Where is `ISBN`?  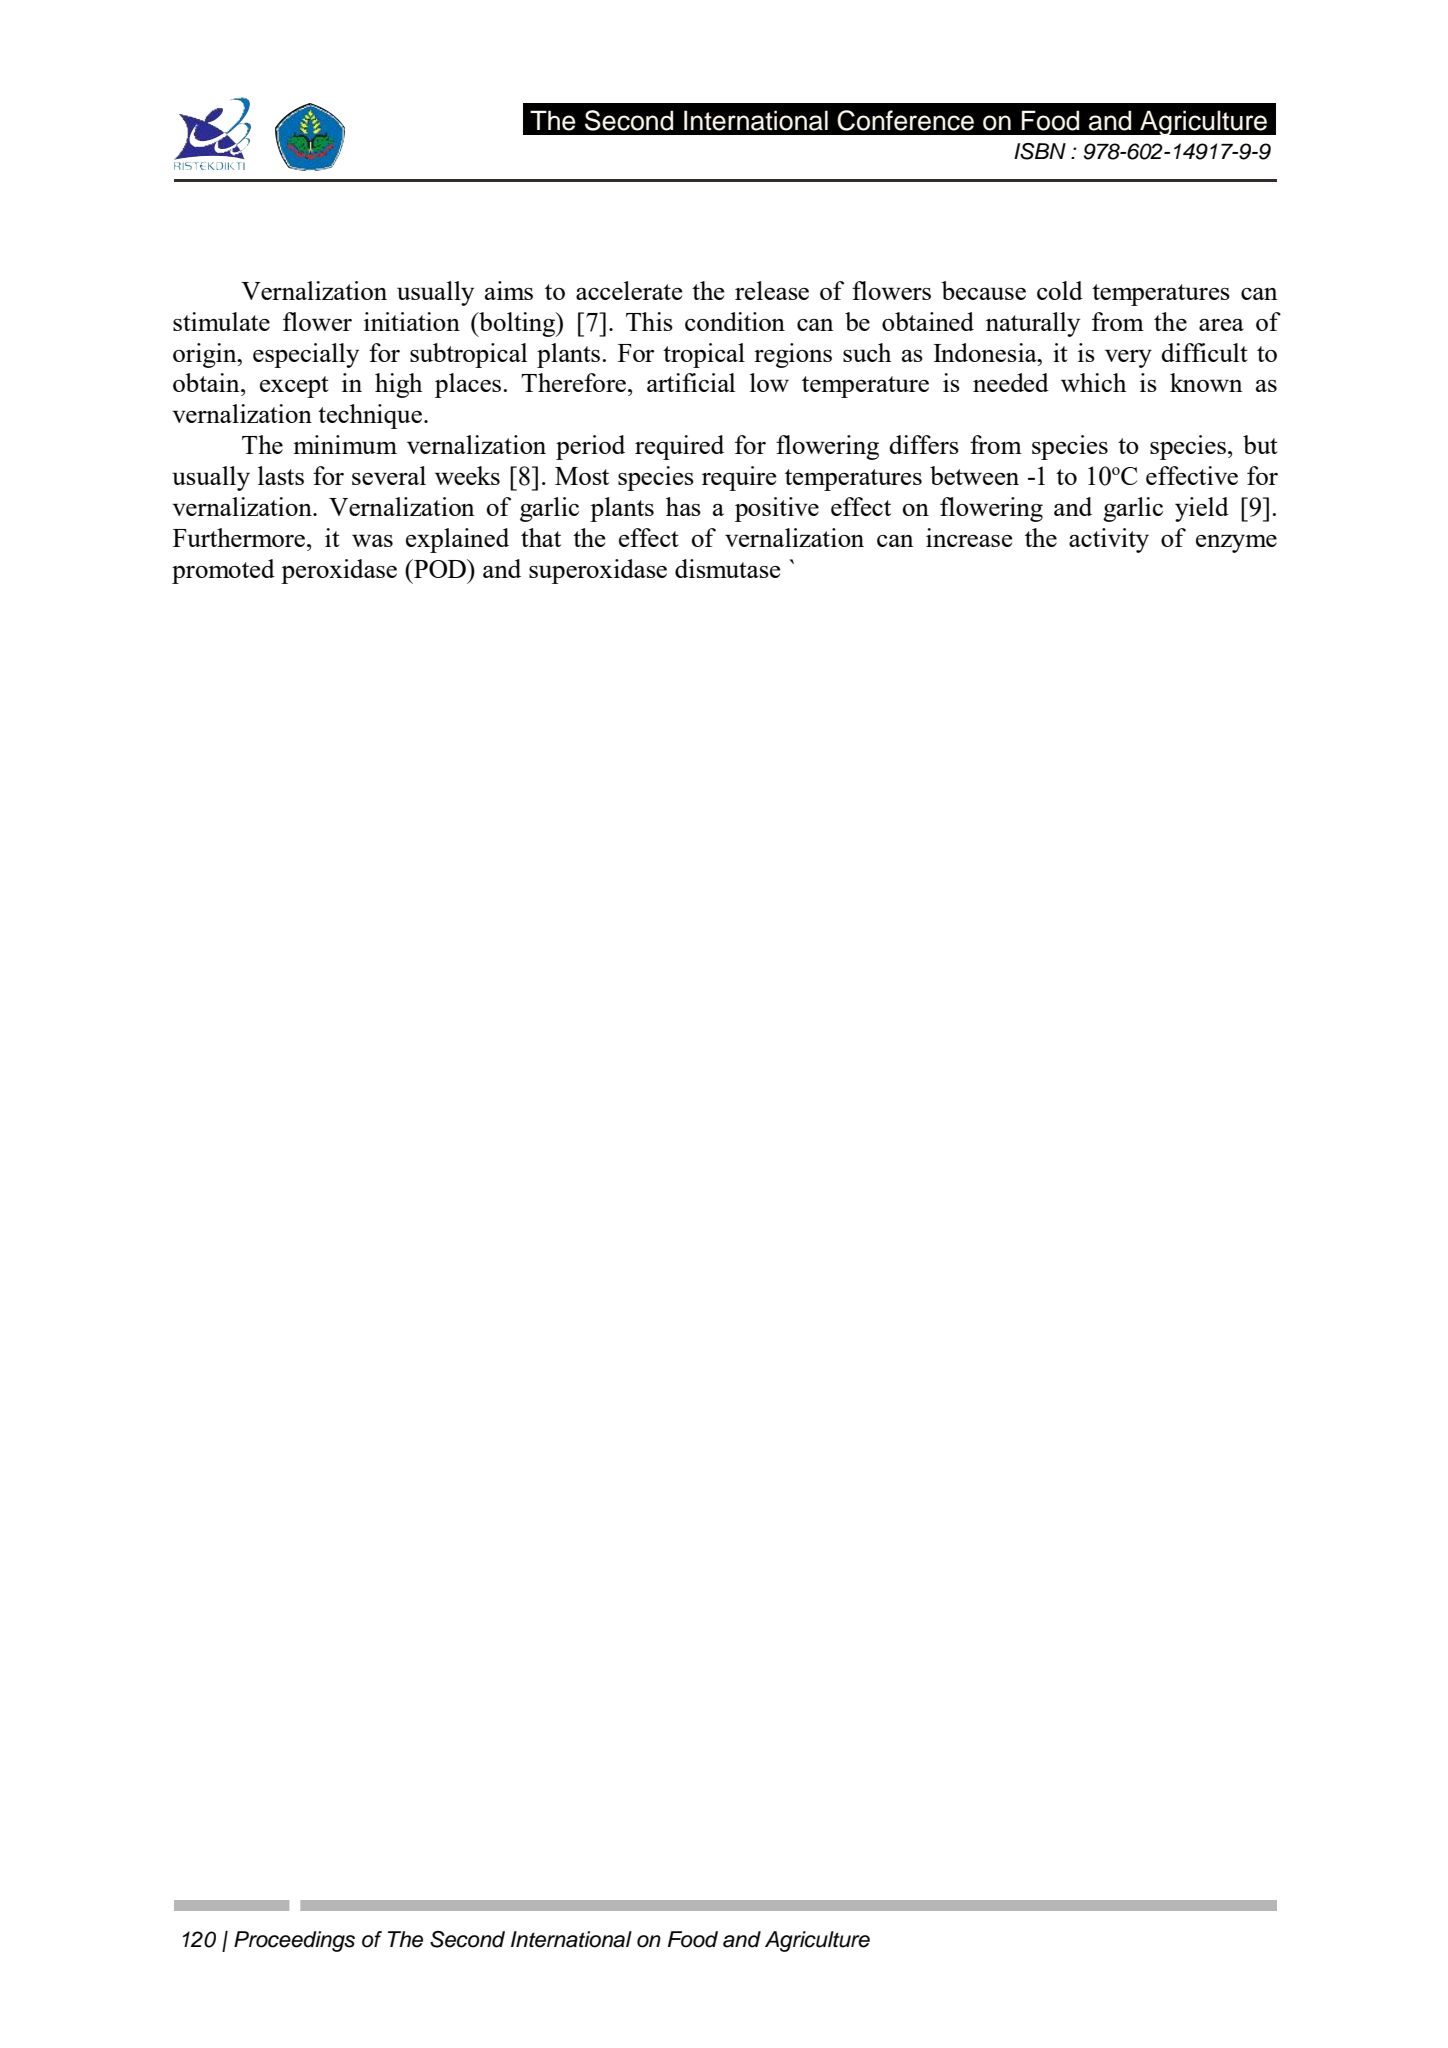 ISBN is located at coordinates (1040, 151).
